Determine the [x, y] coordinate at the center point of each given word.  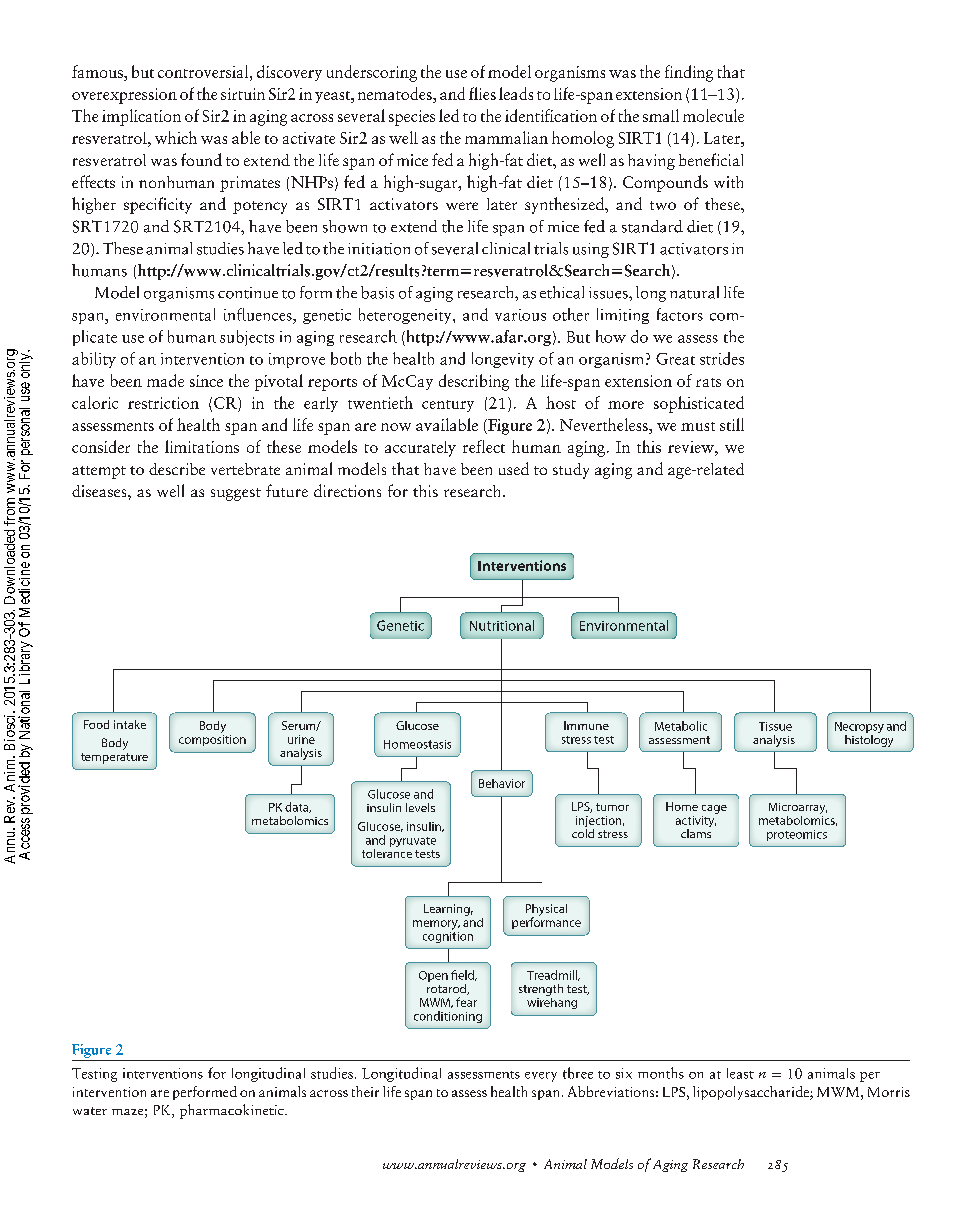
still [732, 424]
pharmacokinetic [233, 1111]
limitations [202, 446]
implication [141, 117]
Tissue [775, 726]
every [541, 1077]
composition [212, 740]
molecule [713, 115]
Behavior [502, 783]
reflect [484, 446]
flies [482, 93]
